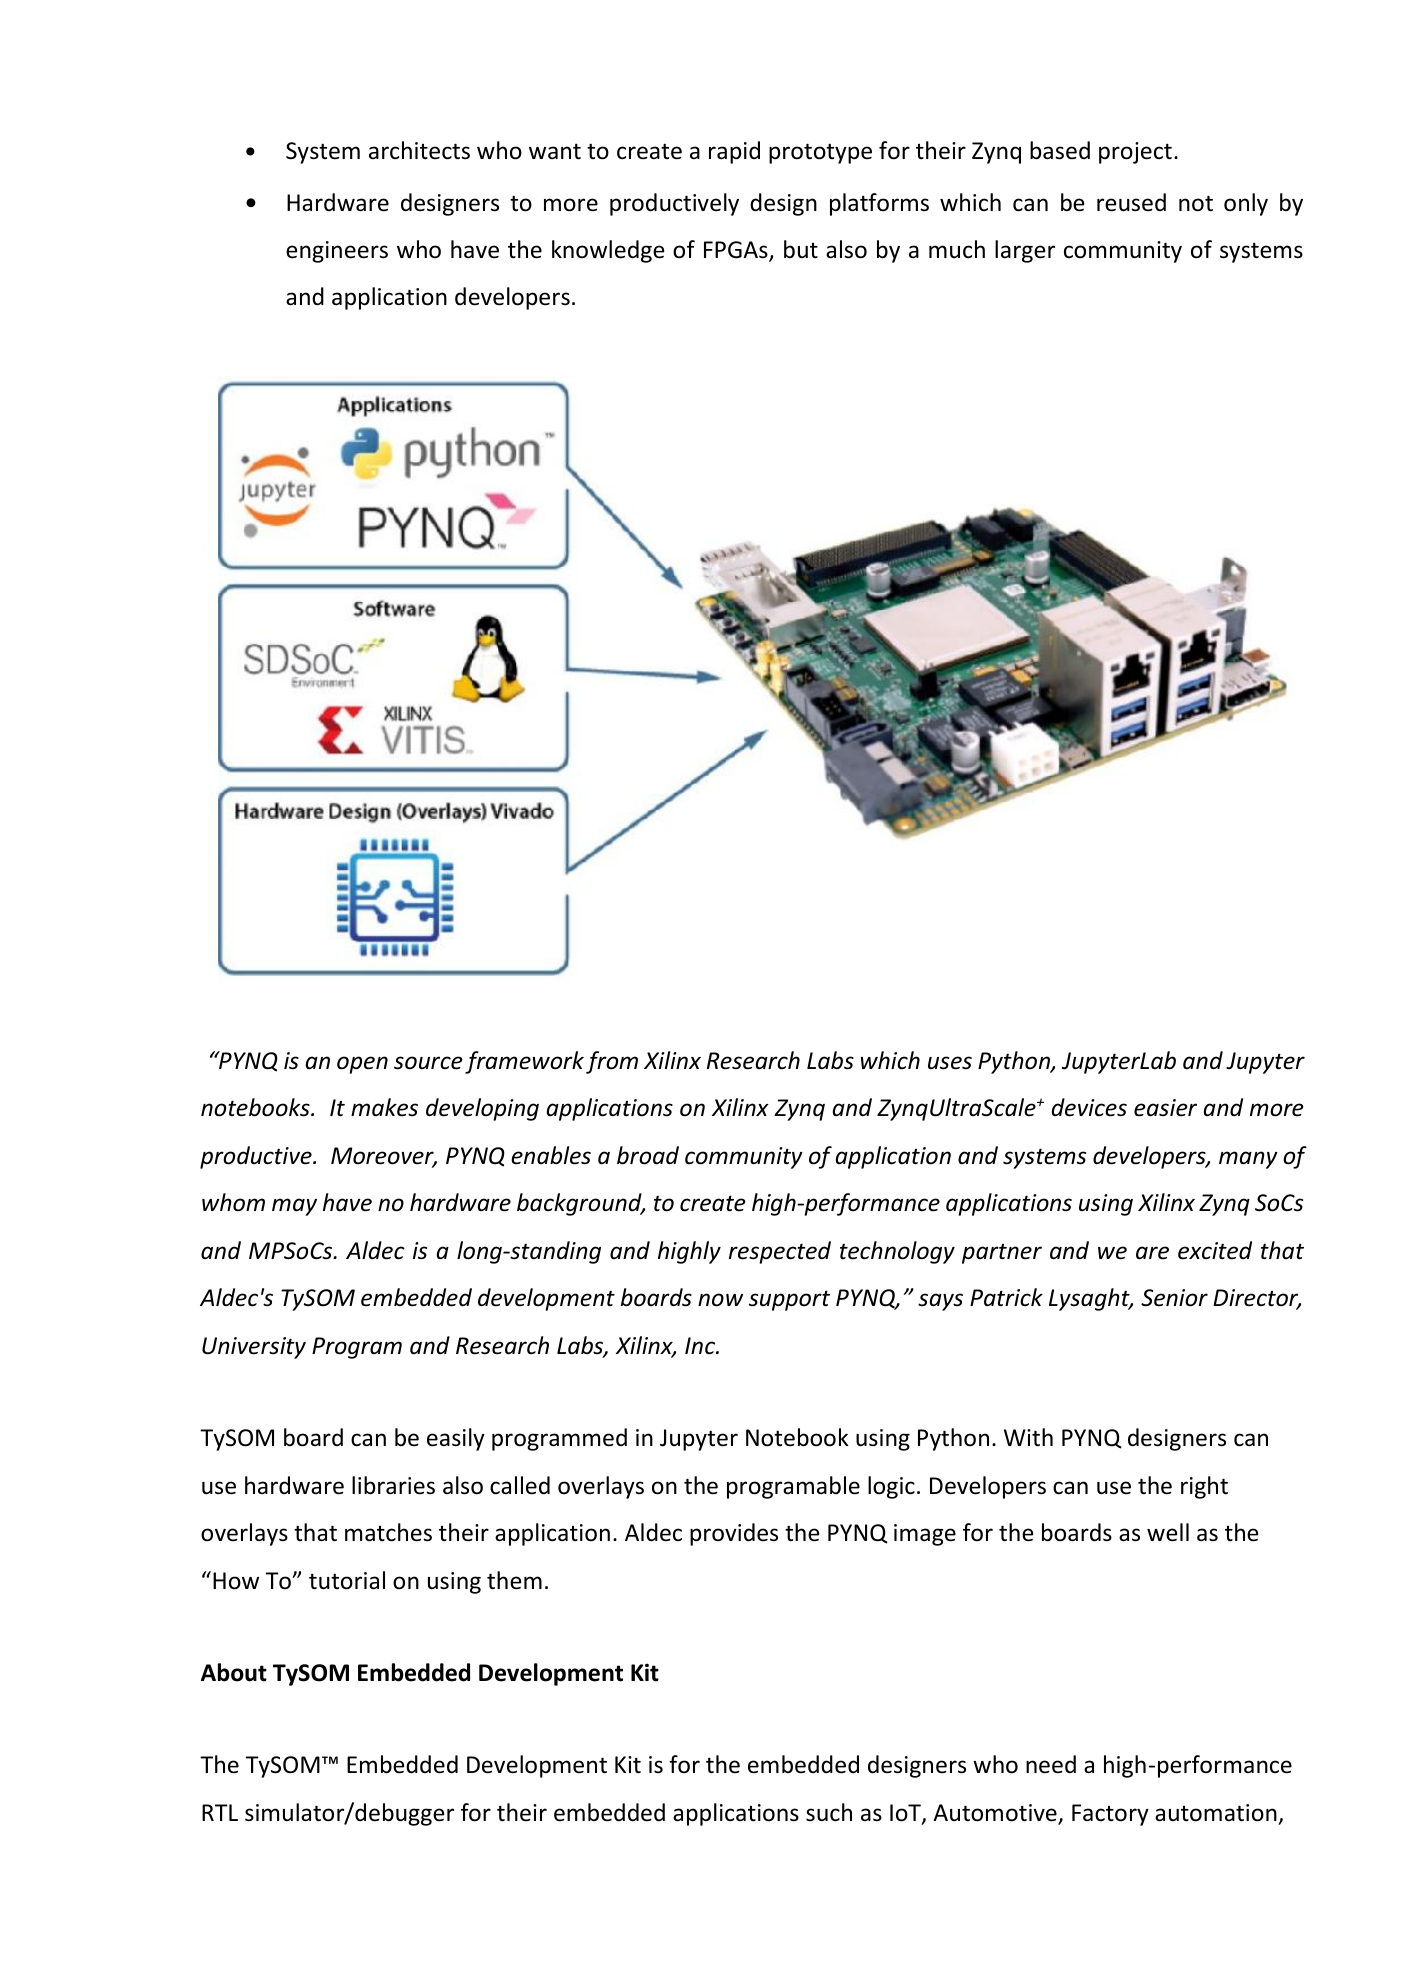 Image resolution: width=1404 pixels, height=1986 pixels. I want to click on reused, so click(1131, 202).
